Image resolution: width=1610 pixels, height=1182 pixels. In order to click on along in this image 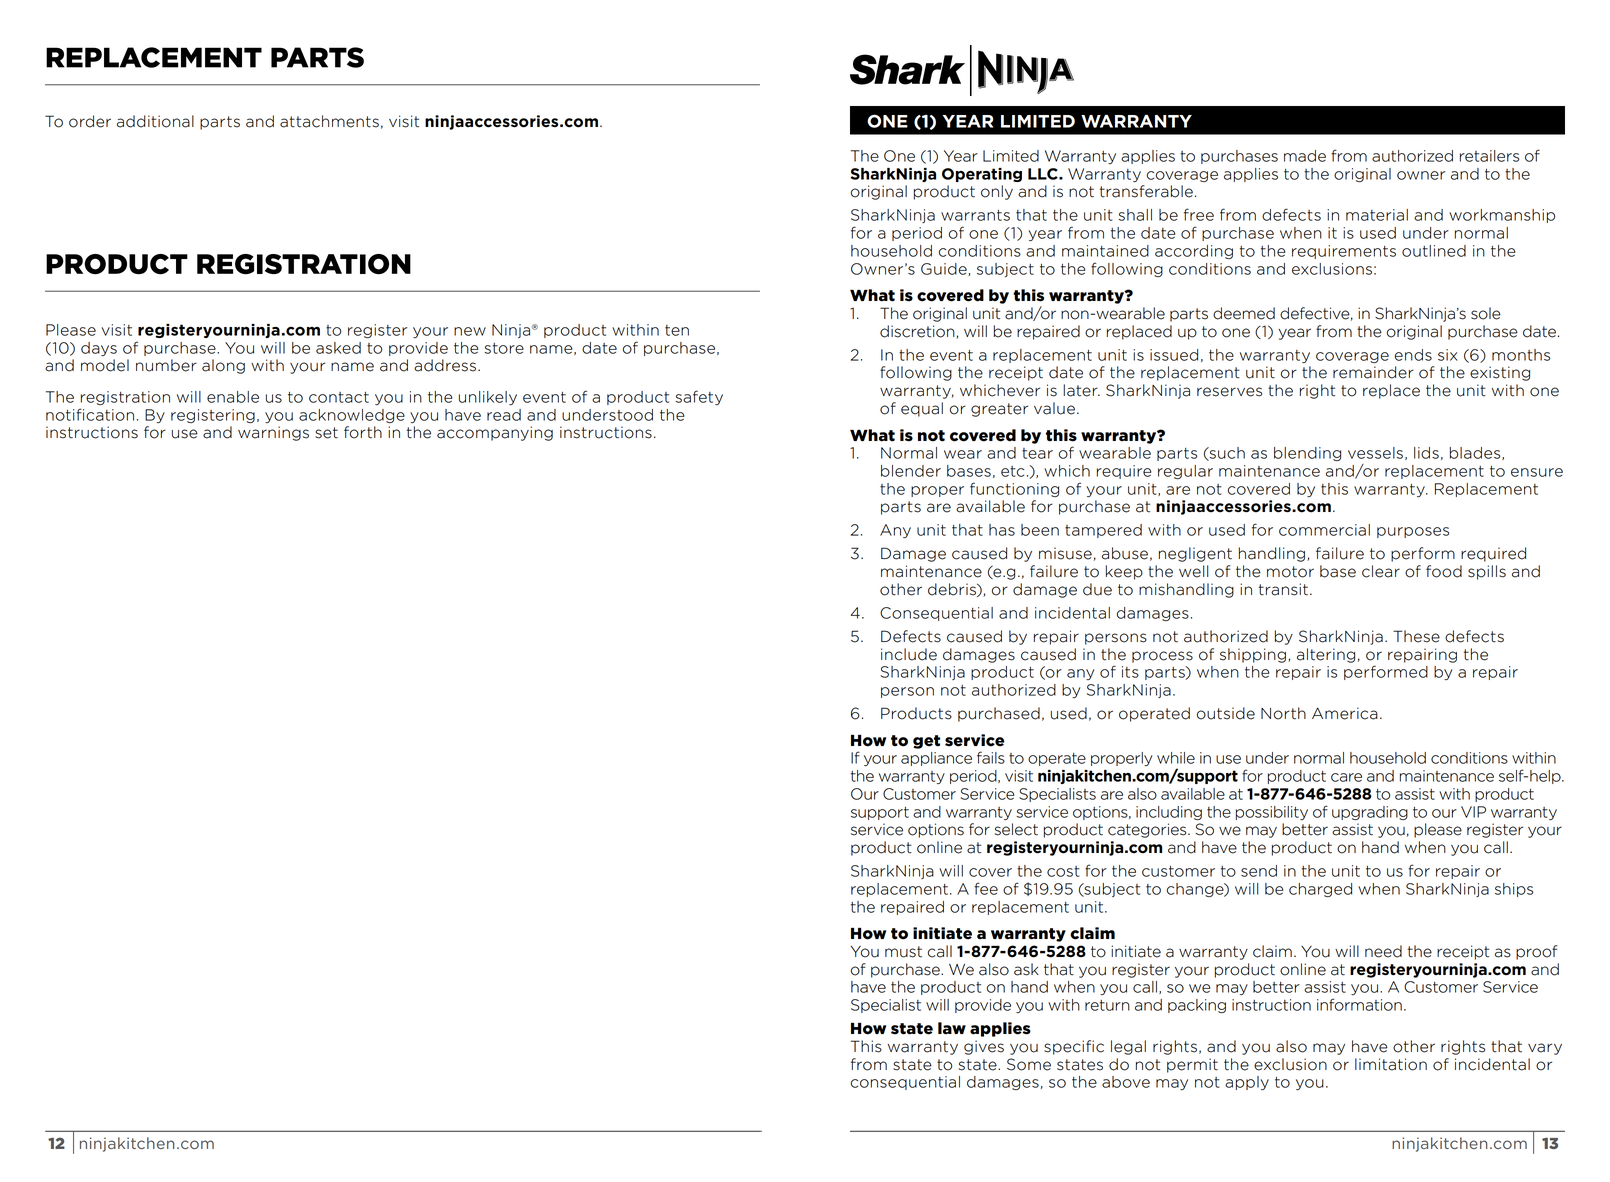, I will do `click(223, 366)`.
